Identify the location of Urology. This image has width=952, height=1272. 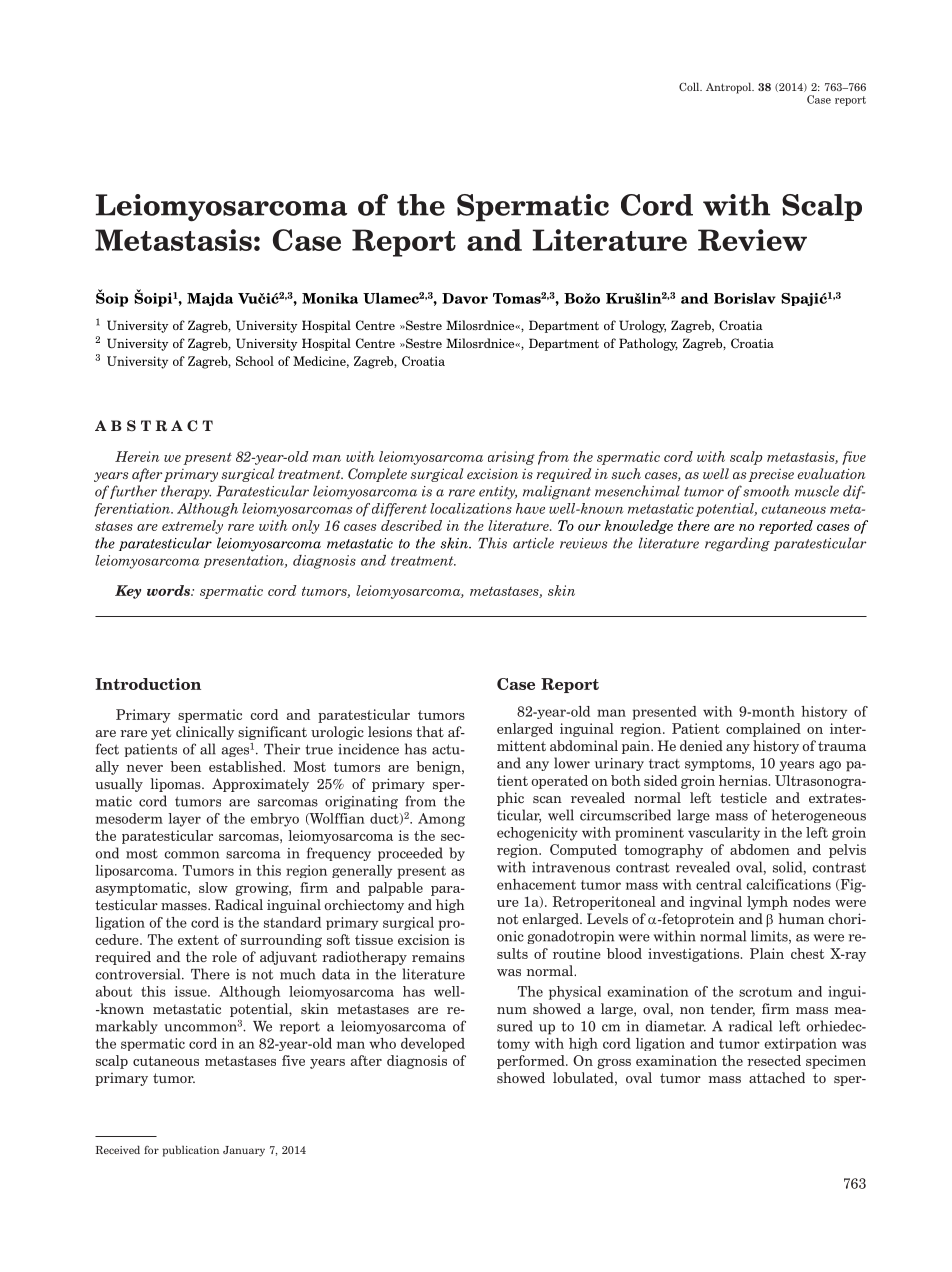
(642, 326).
